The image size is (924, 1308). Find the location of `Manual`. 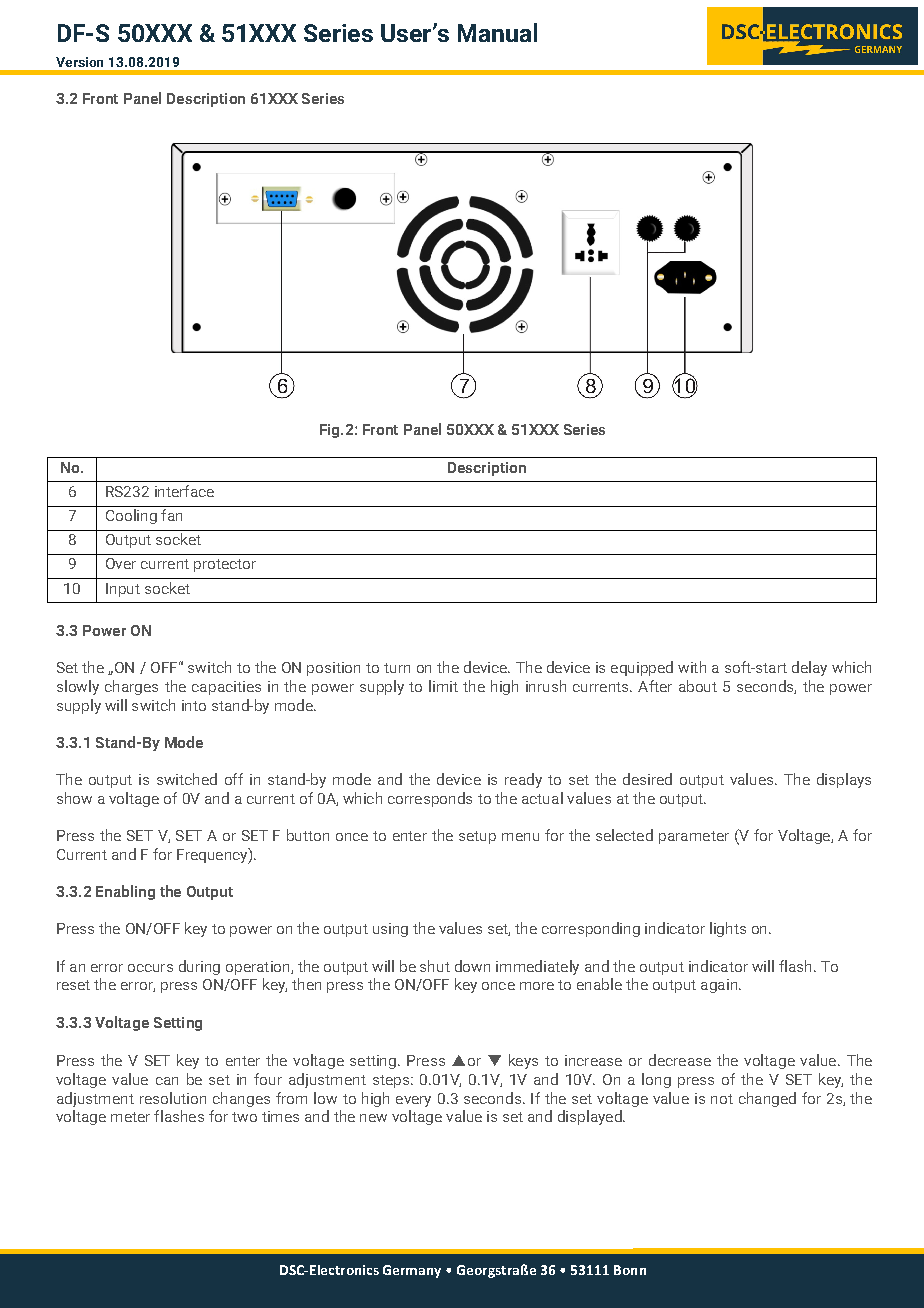

Manual is located at coordinates (497, 32).
